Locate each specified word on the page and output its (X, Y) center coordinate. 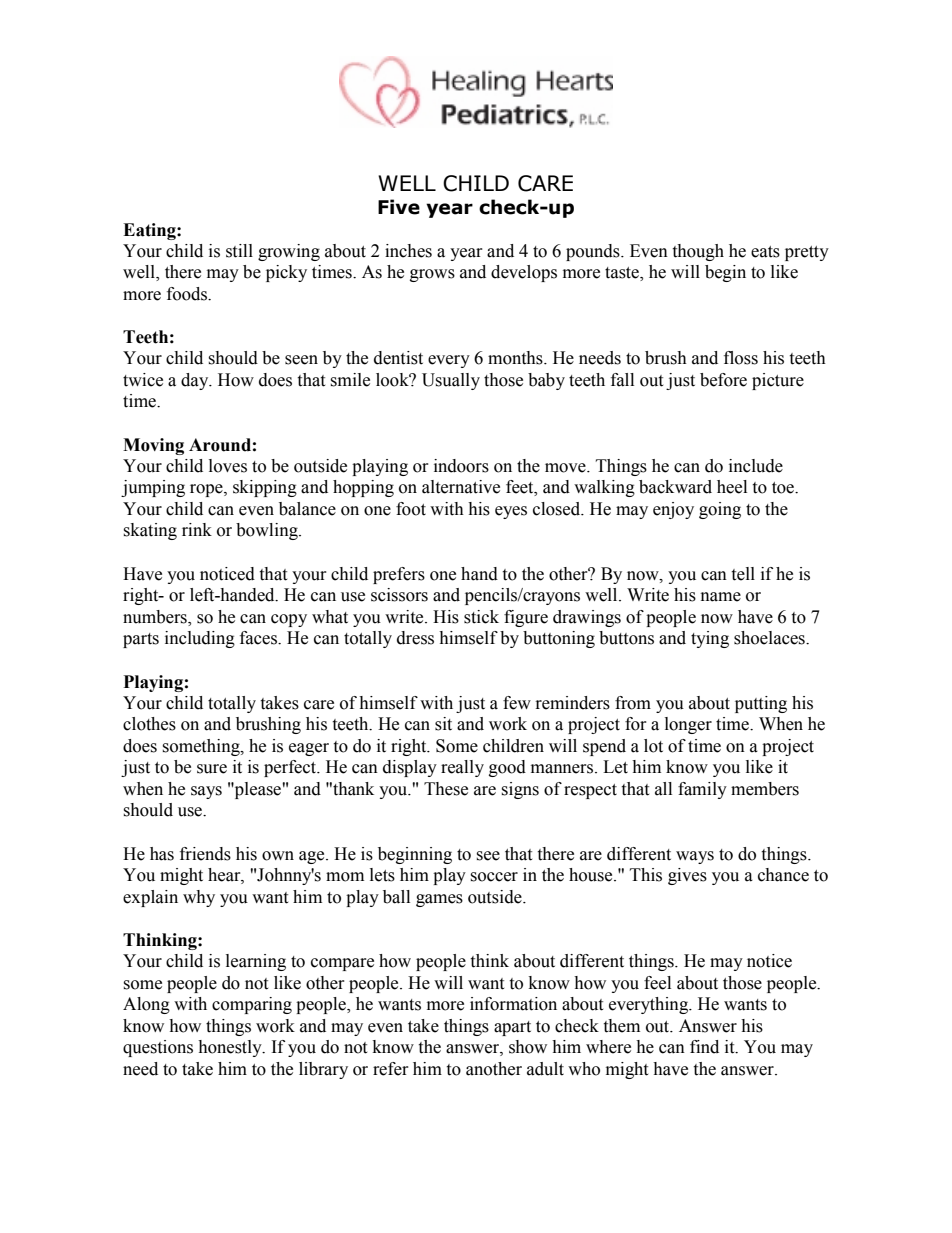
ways (695, 857)
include (756, 466)
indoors (461, 466)
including (200, 639)
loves (228, 466)
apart (512, 1028)
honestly (231, 1048)
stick (481, 617)
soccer (494, 877)
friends (205, 854)
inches (408, 251)
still (239, 251)
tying (710, 639)
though (698, 252)
